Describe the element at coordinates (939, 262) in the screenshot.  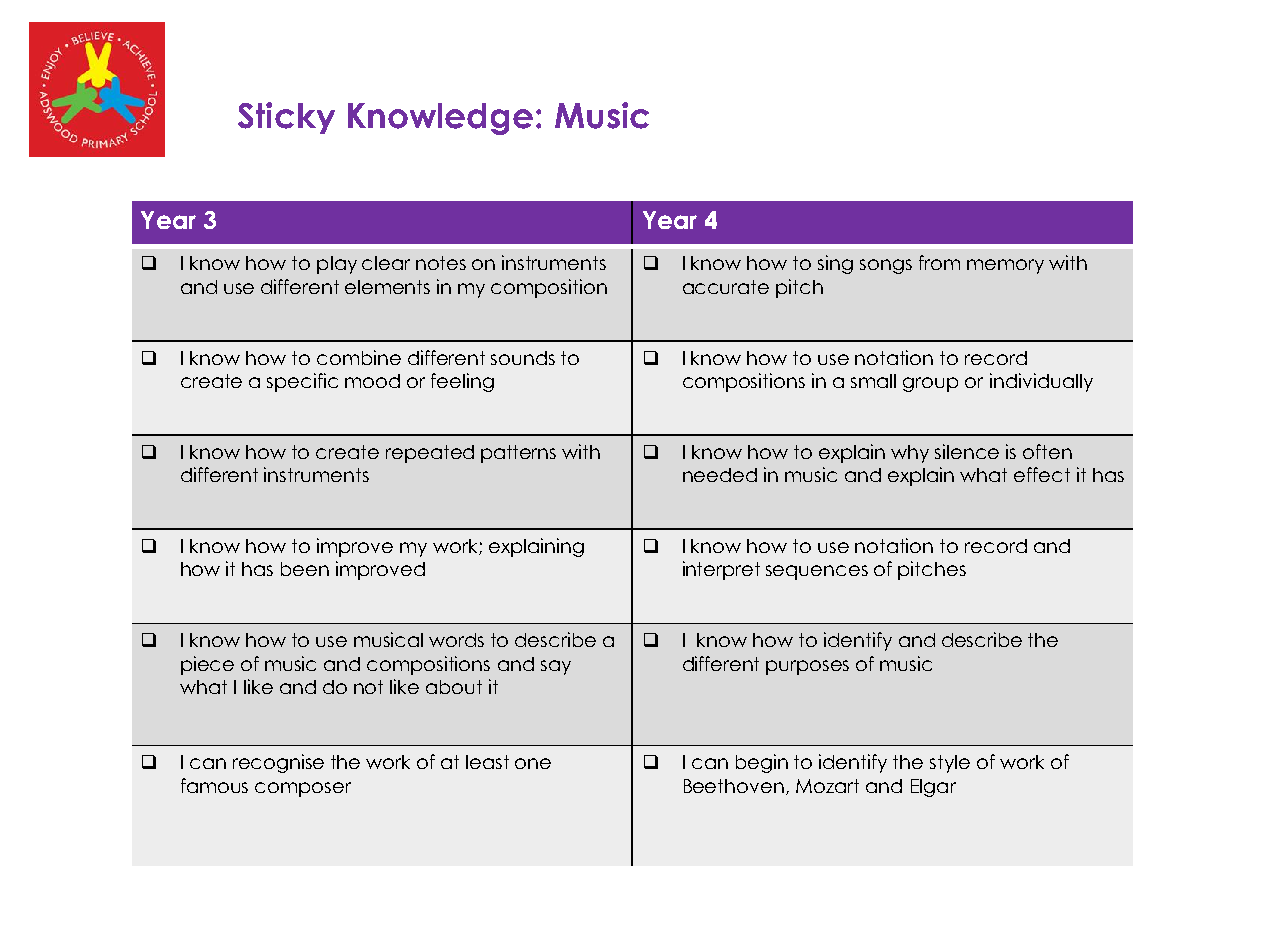
I see `from` at that location.
